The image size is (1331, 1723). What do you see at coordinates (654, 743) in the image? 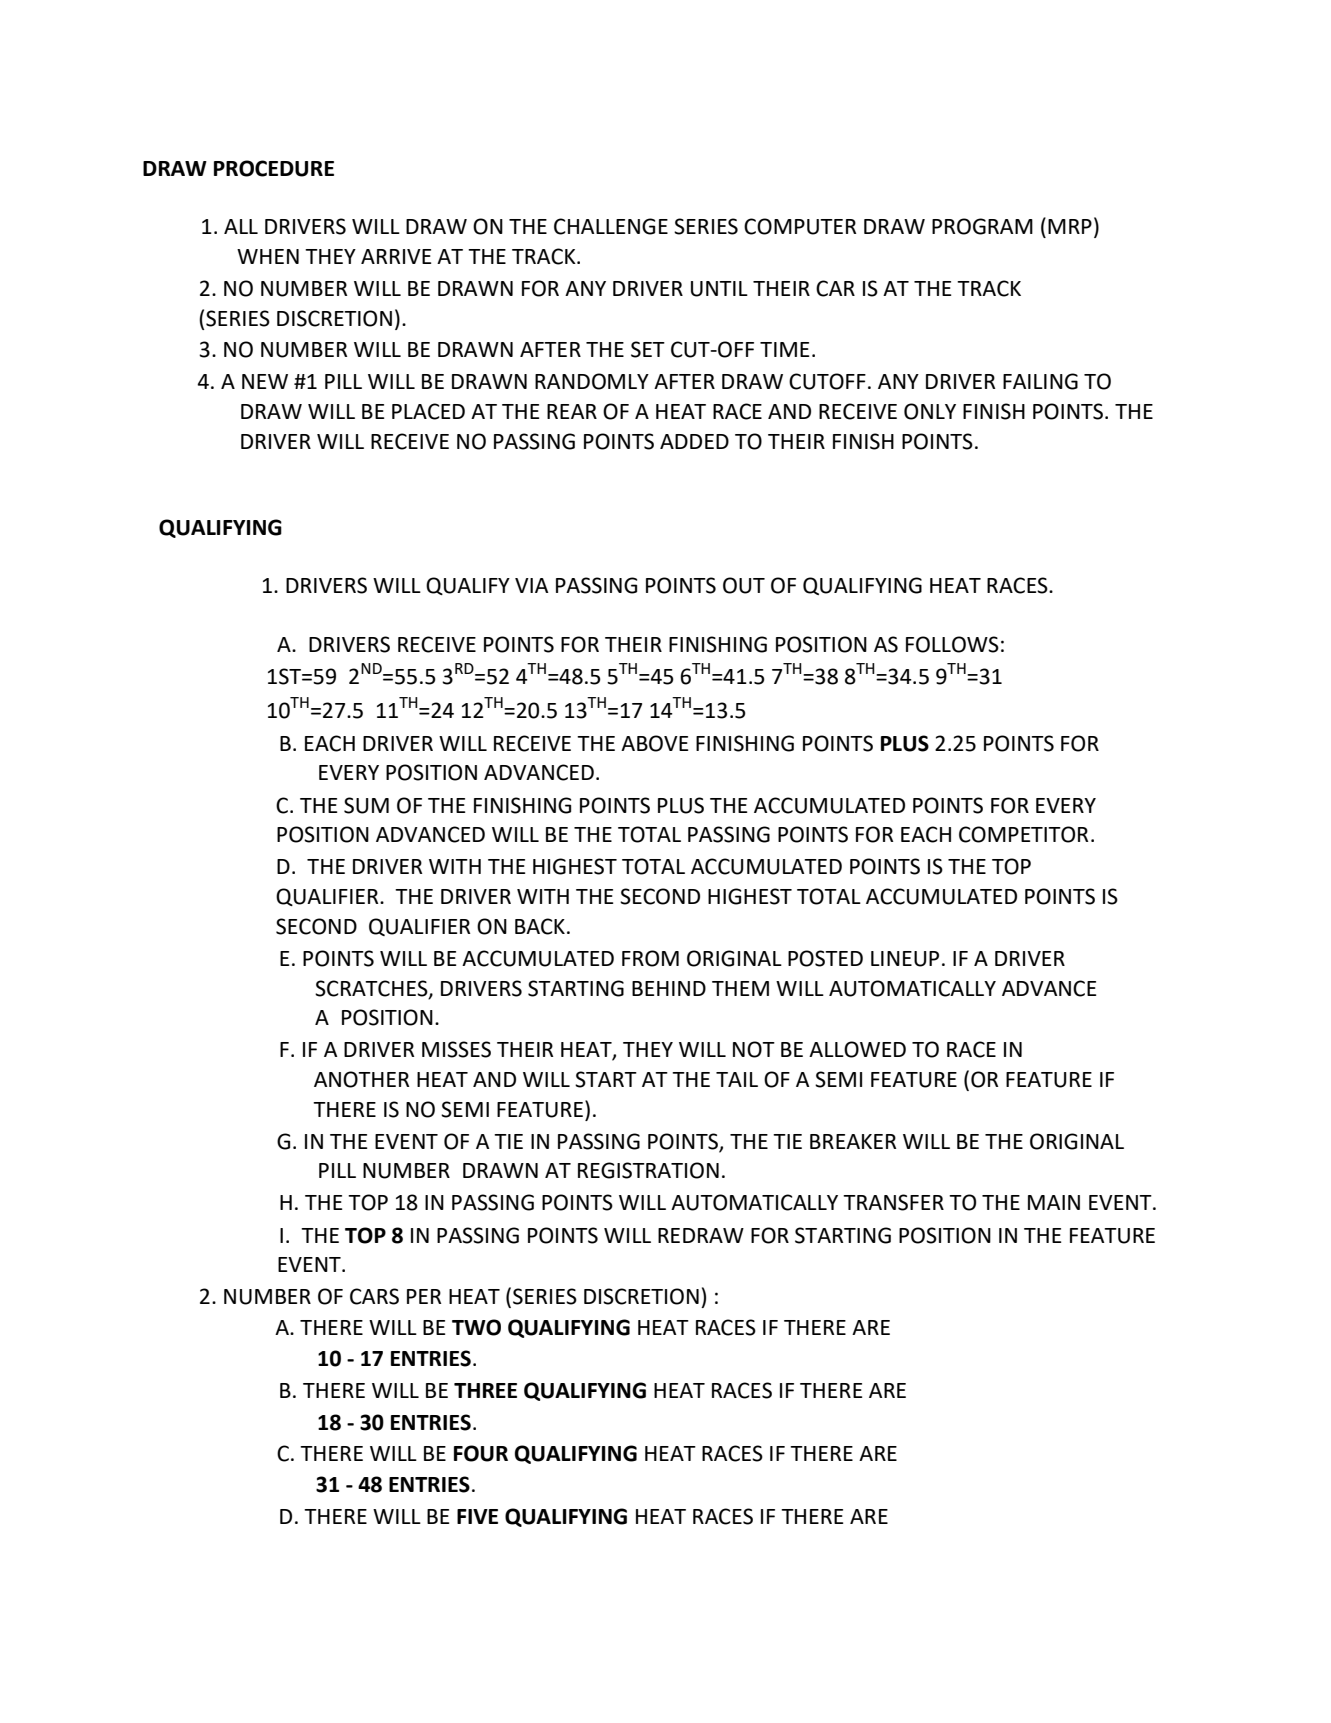
I see `ABOVE` at bounding box center [654, 743].
